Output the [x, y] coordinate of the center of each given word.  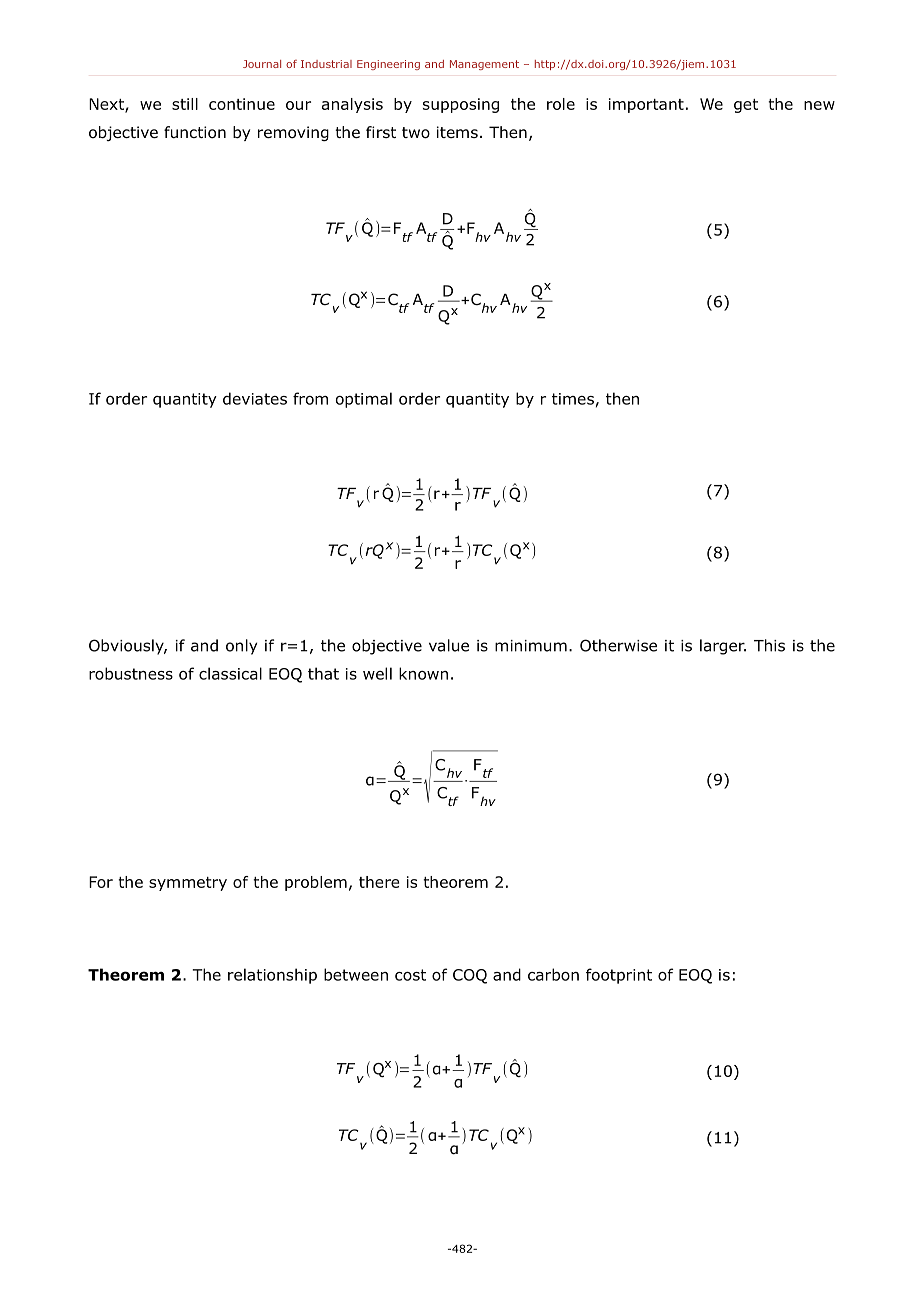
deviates [255, 398]
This [769, 645]
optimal [364, 400]
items [457, 132]
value [449, 645]
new [819, 105]
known [423, 673]
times [573, 399]
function [195, 132]
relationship [272, 976]
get [746, 106]
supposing [461, 105]
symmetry [188, 884]
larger [723, 647]
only [241, 647]
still [185, 104]
